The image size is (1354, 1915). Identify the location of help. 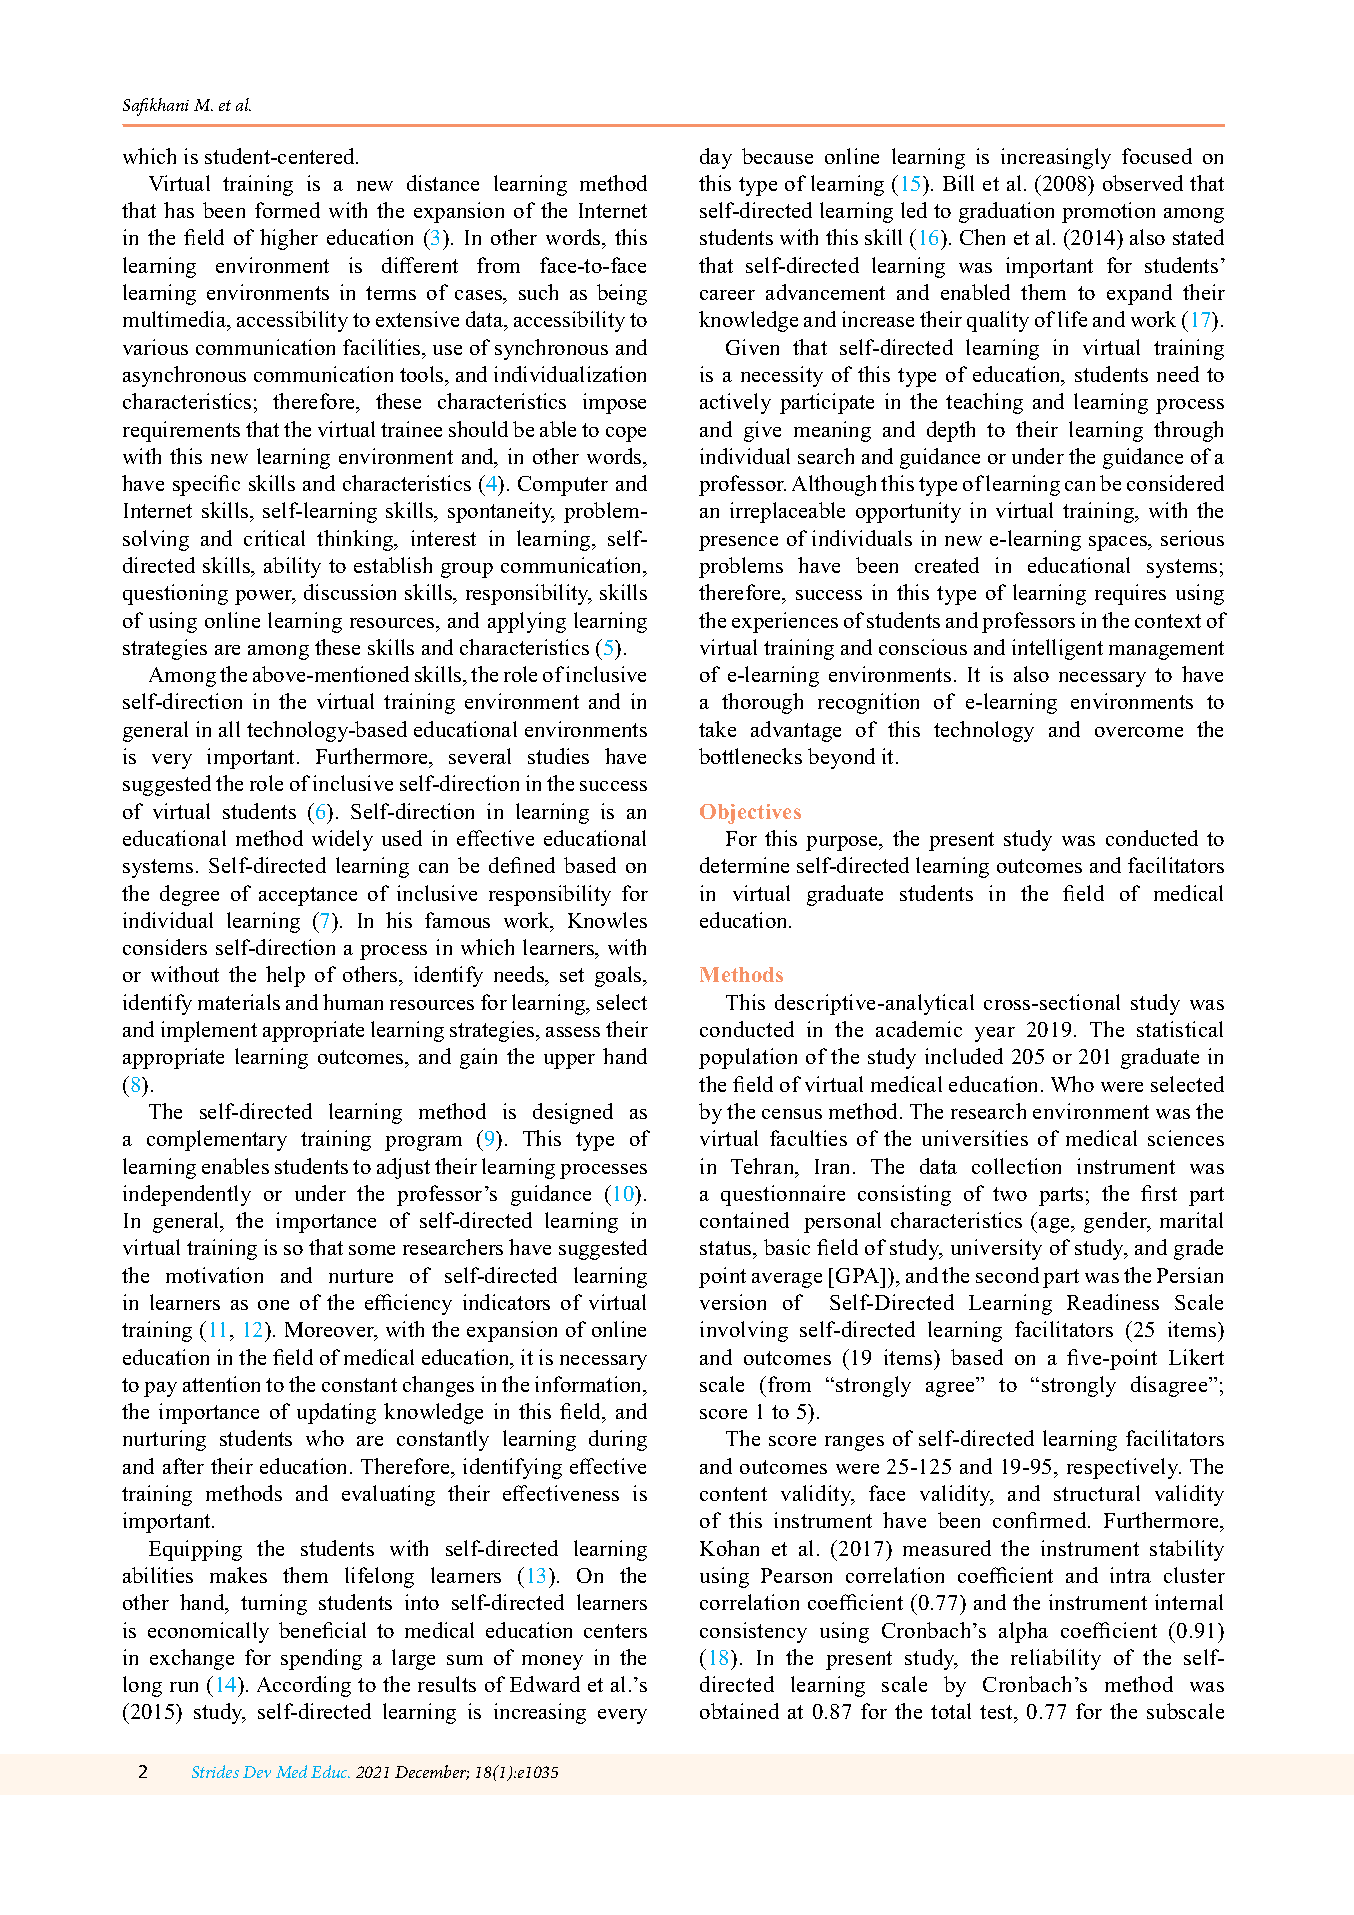
(285, 976).
